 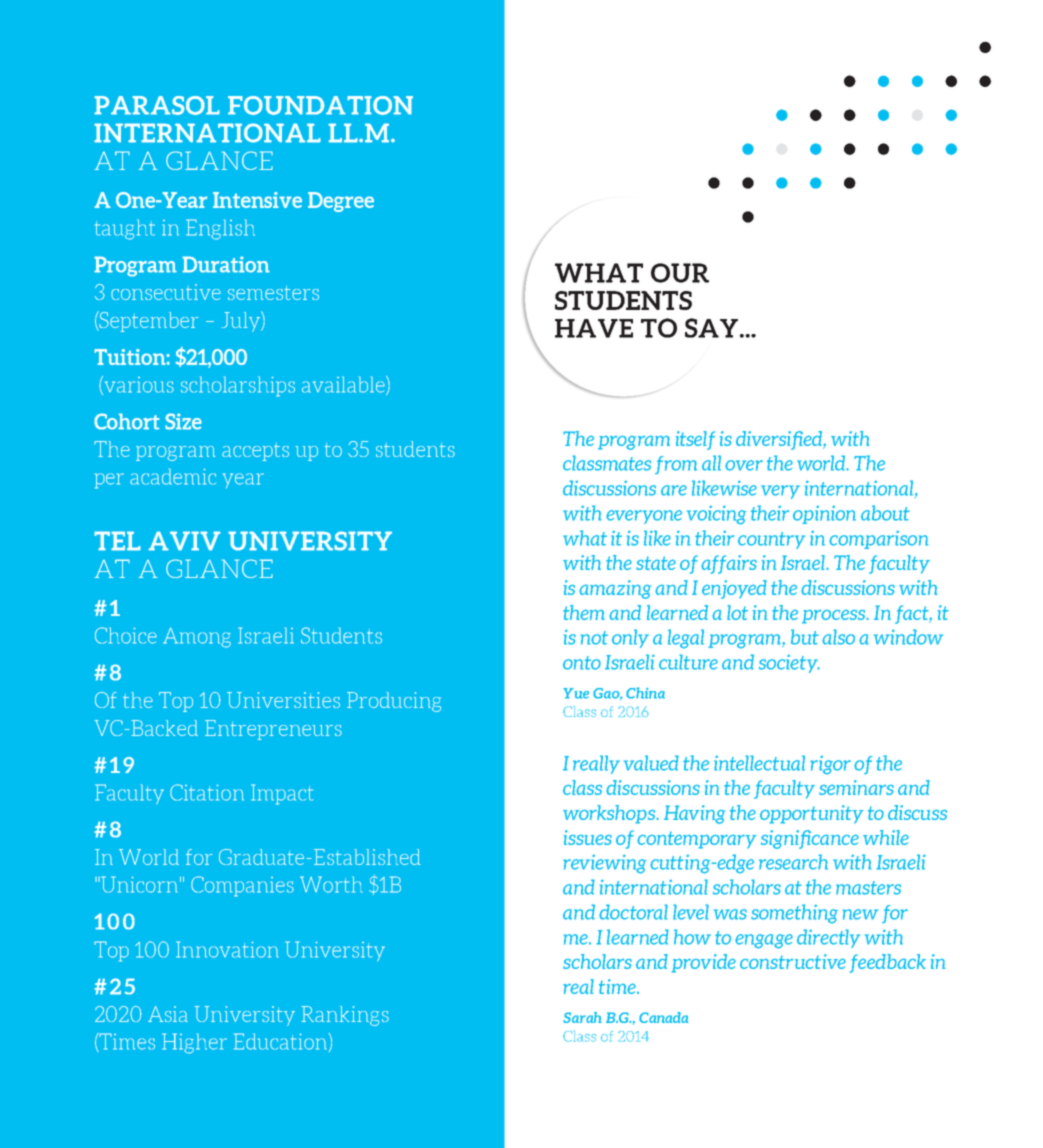 I want to click on country, so click(x=771, y=540).
